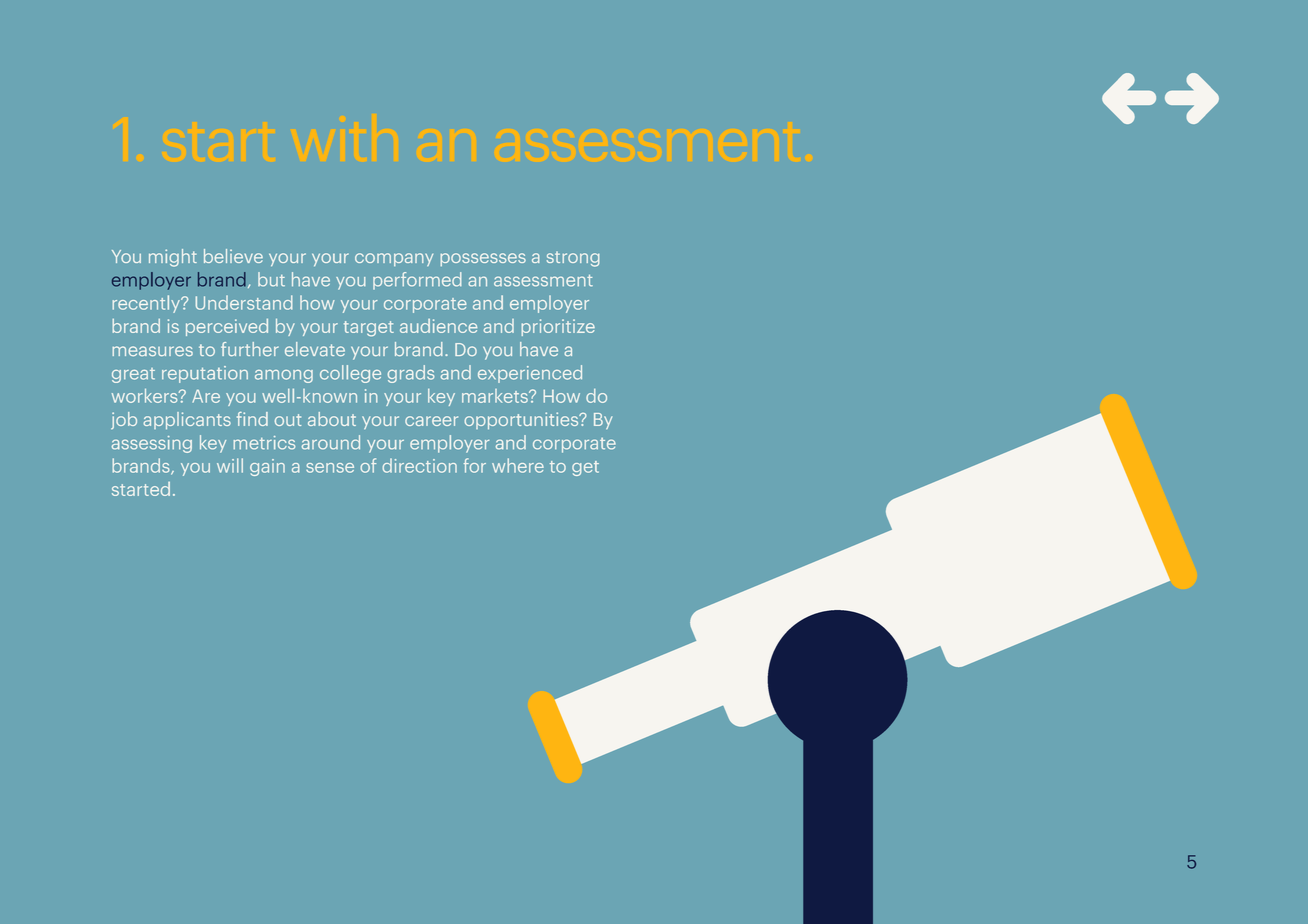  What do you see at coordinates (394, 259) in the page?
I see `company` at bounding box center [394, 259].
